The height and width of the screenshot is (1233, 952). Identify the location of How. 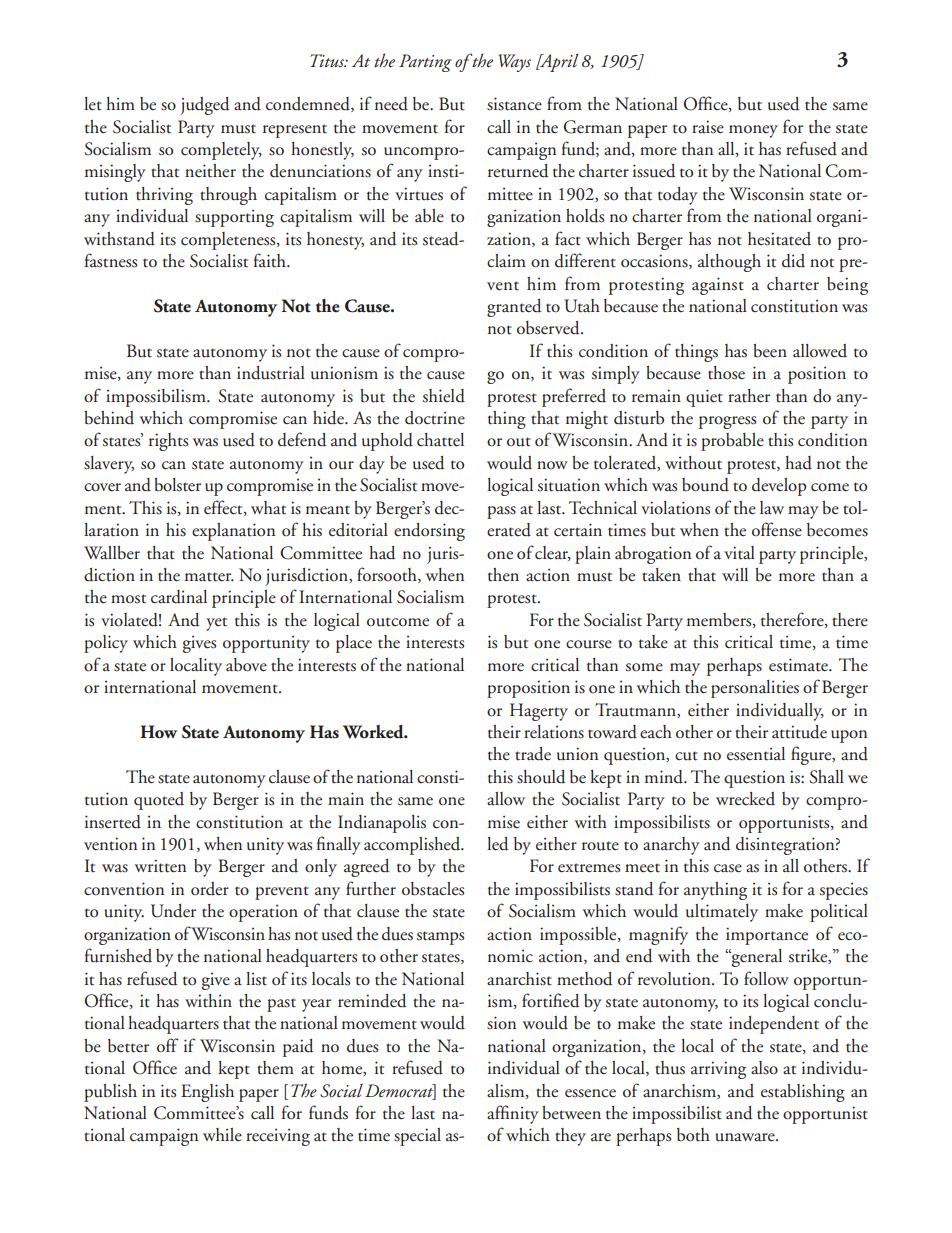
(158, 732).
